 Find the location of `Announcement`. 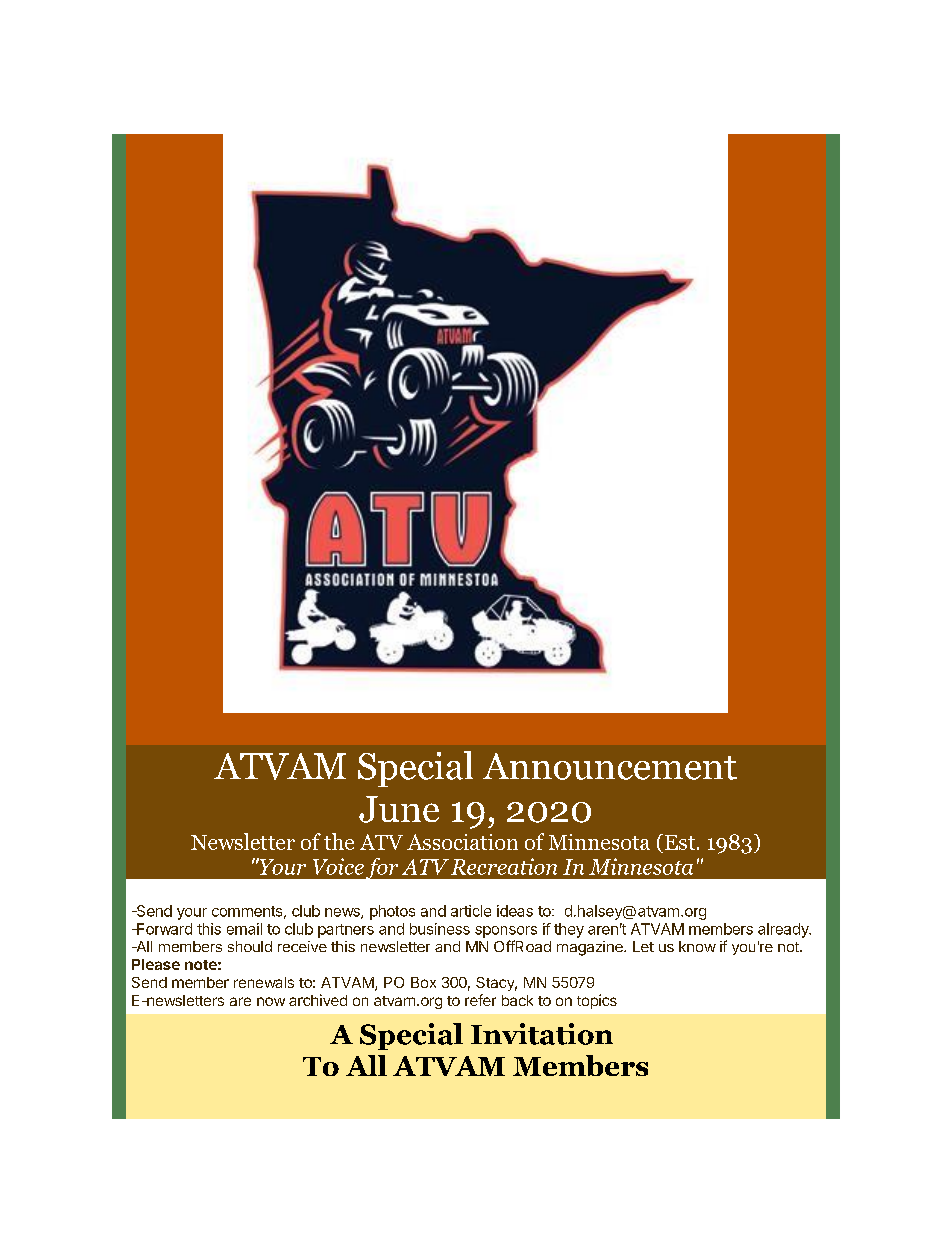

Announcement is located at coordinates (610, 766).
